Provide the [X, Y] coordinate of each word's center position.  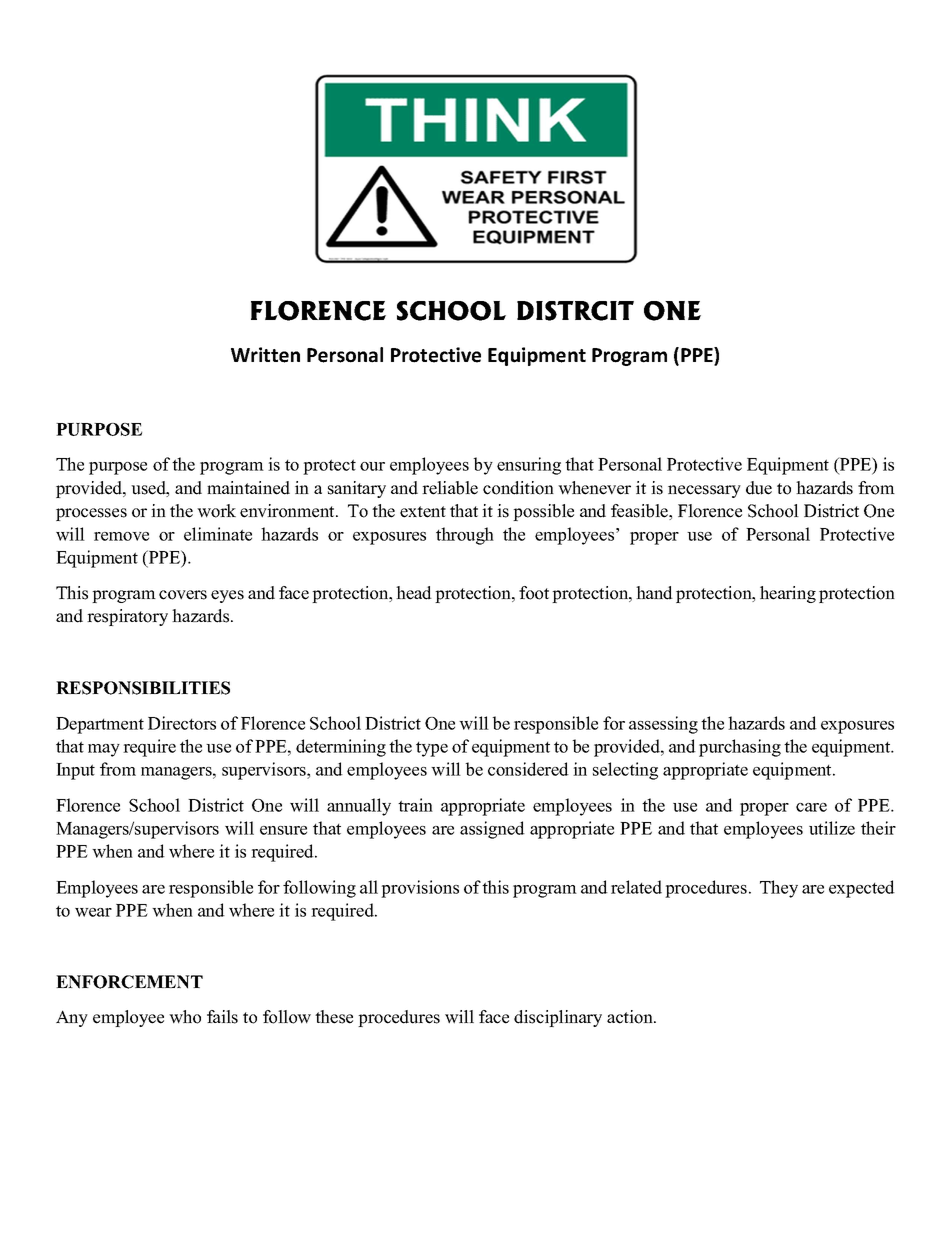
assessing [663, 725]
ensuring [529, 466]
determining [341, 748]
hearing [788, 594]
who [185, 1017]
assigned [492, 830]
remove [121, 536]
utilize [832, 828]
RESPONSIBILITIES [143, 688]
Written [265, 355]
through [465, 536]
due [759, 488]
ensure [283, 830]
